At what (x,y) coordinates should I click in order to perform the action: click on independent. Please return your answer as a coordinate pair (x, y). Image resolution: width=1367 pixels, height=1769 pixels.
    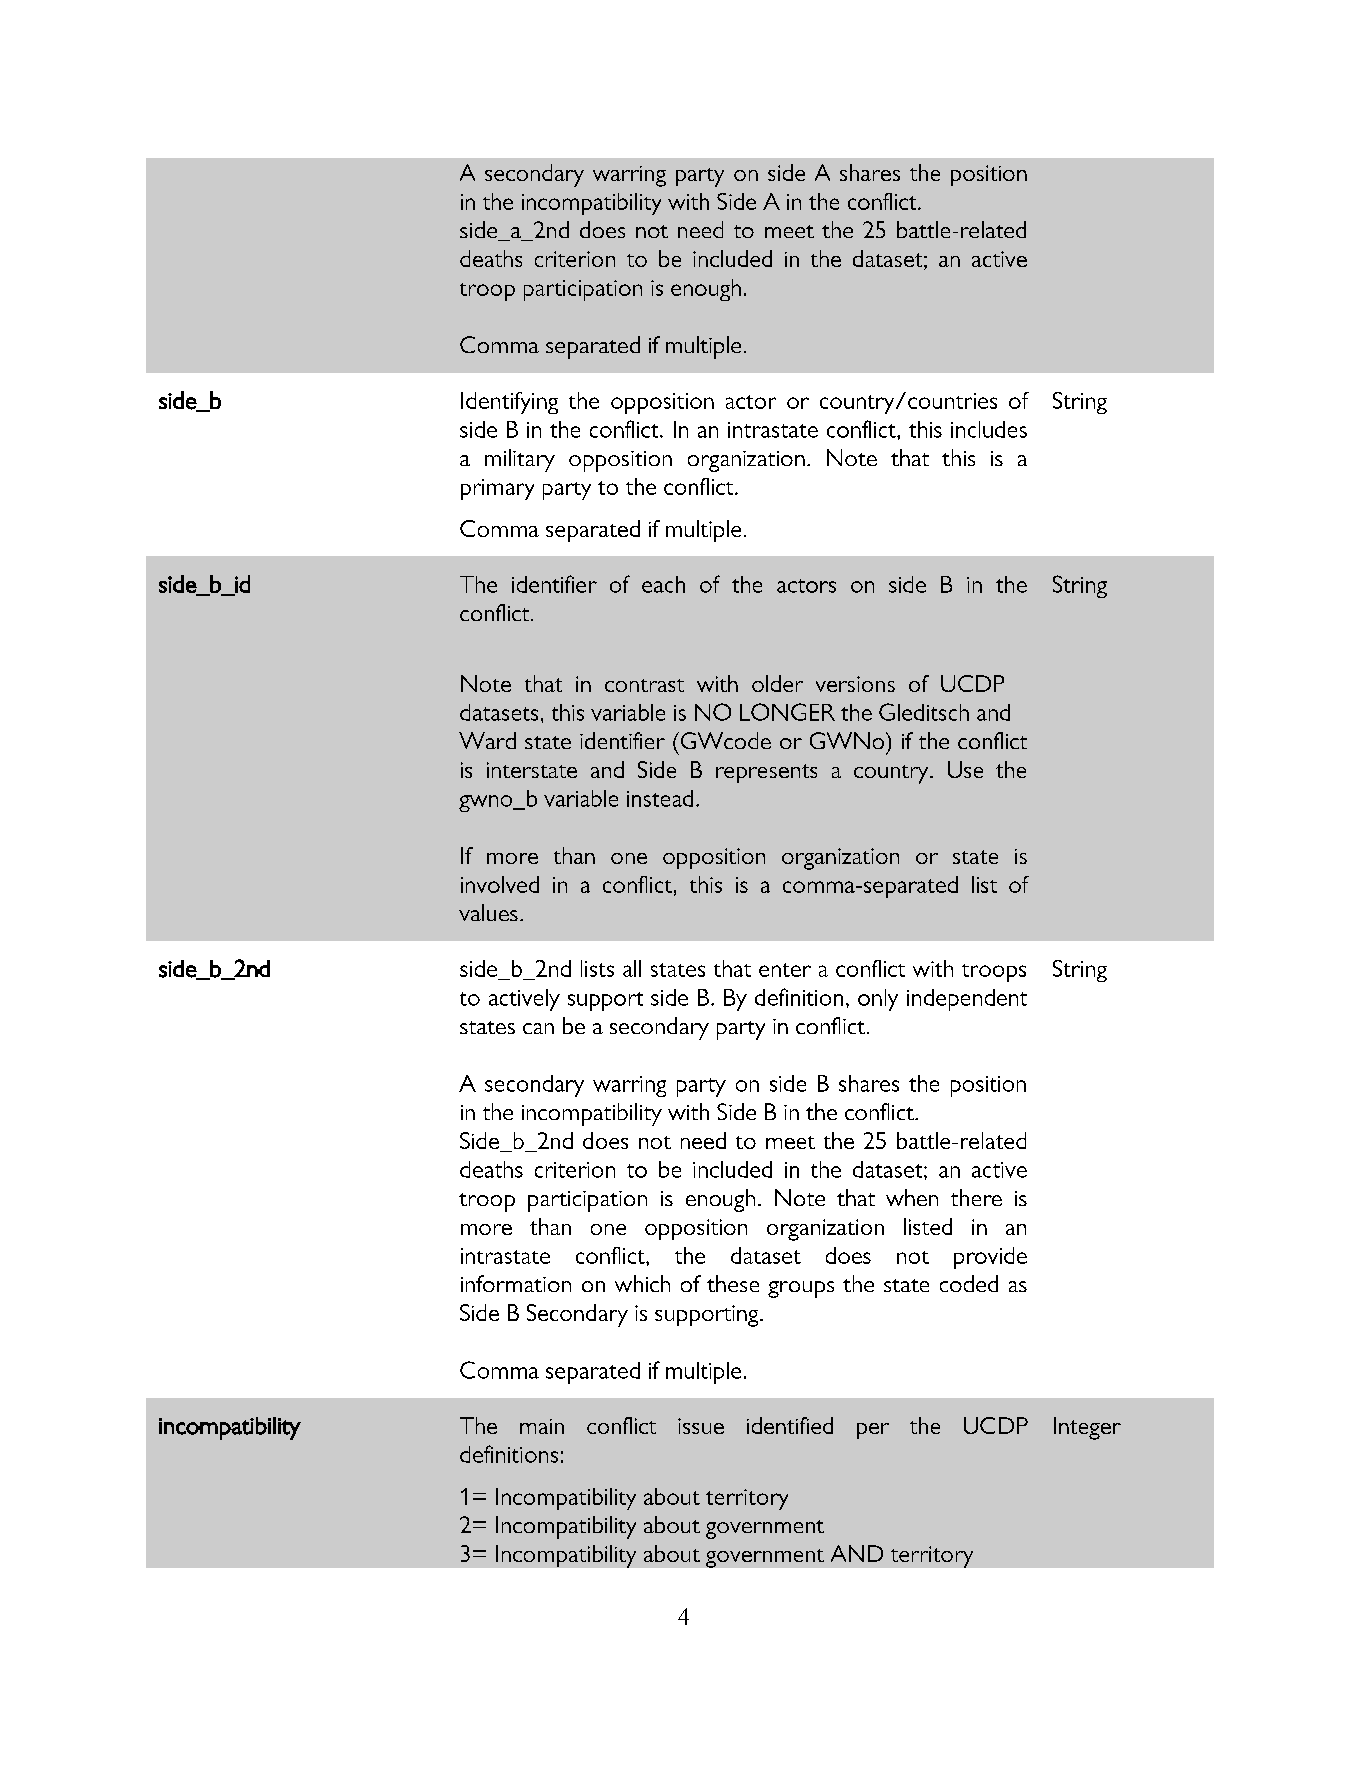
    Looking at the image, I should click on (967, 1000).
